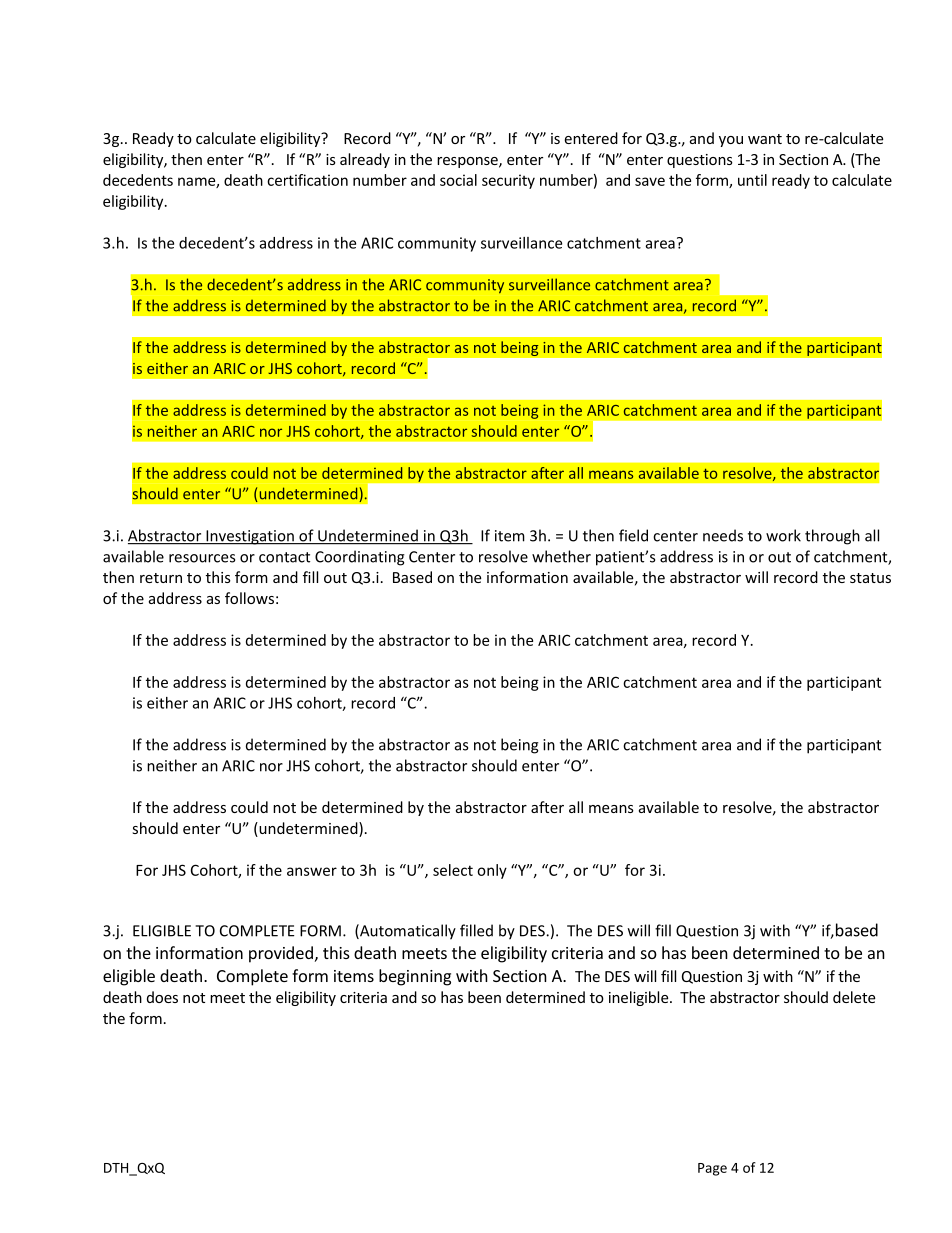  I want to click on does, so click(162, 997).
